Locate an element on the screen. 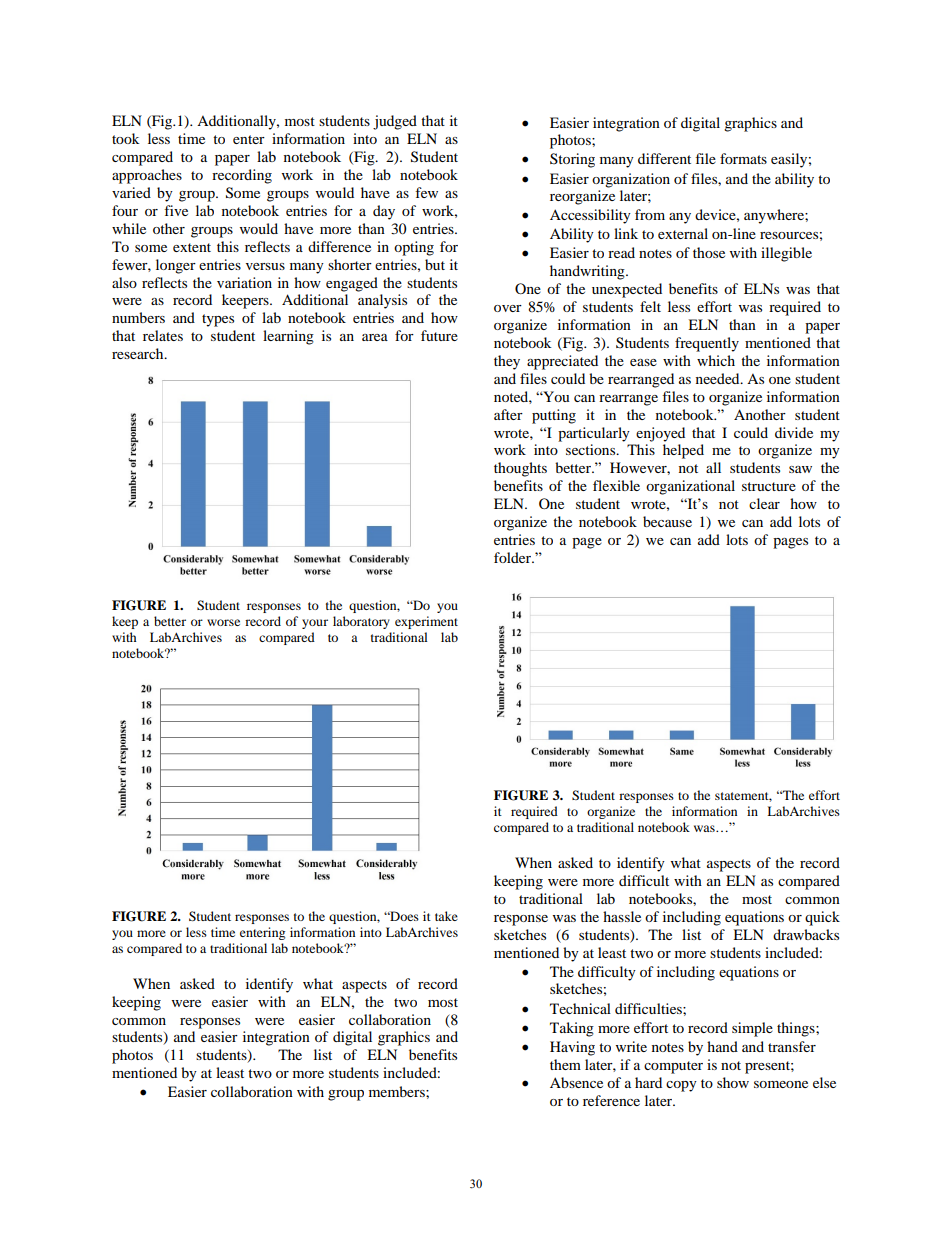 The width and height of the screenshot is (952, 1233). judged is located at coordinates (395, 122).
